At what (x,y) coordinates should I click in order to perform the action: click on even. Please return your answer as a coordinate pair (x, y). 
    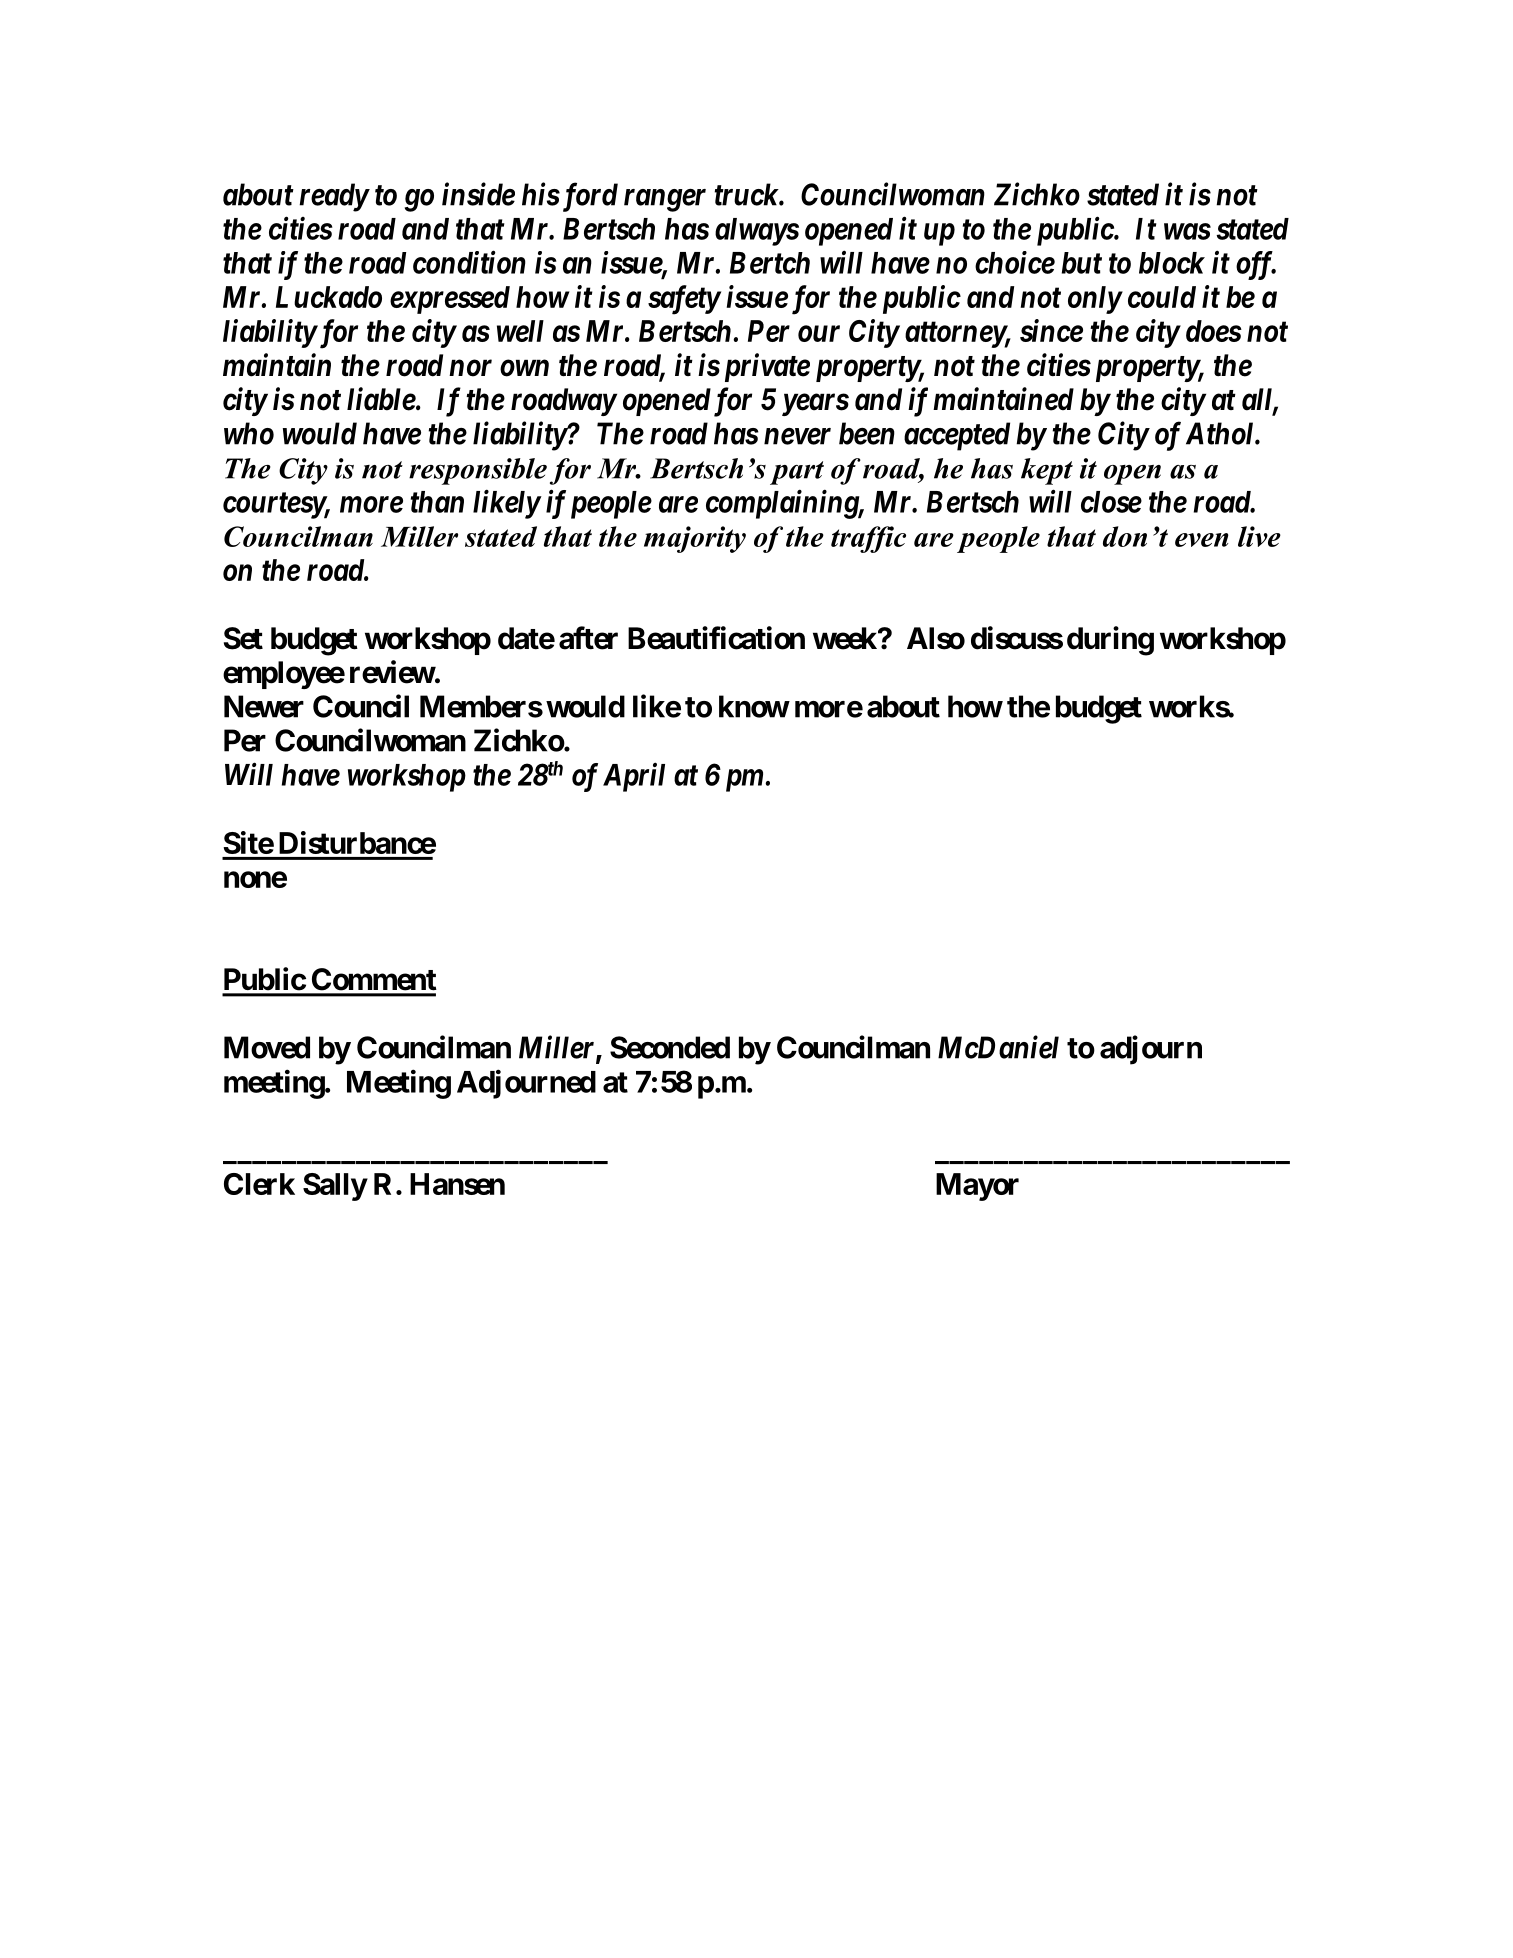
    Looking at the image, I should click on (1202, 540).
